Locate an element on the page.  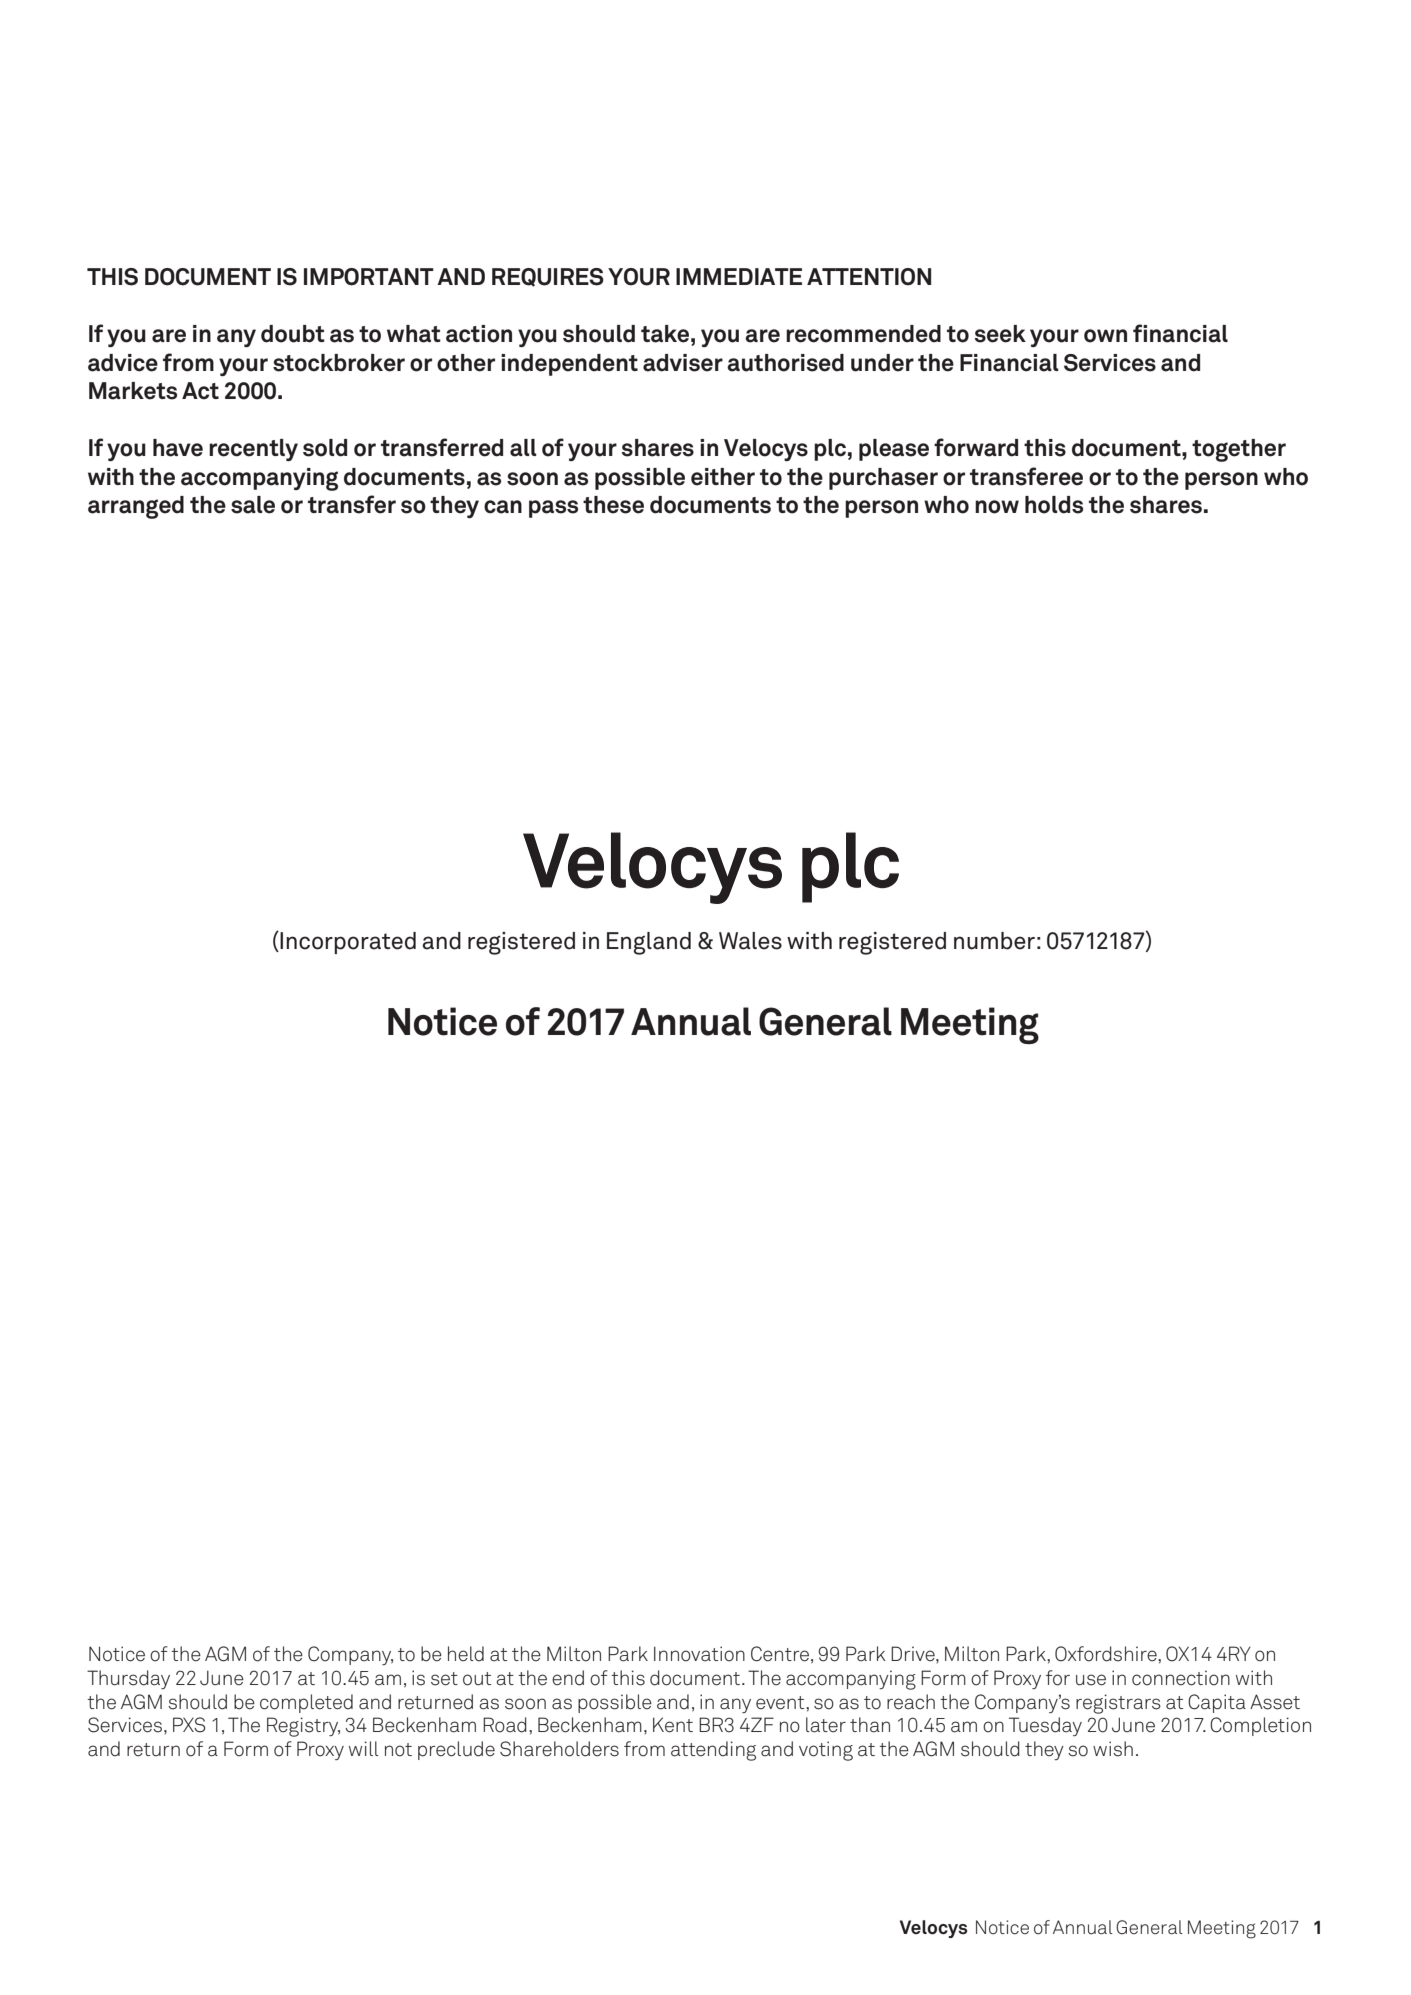
Kent is located at coordinates (673, 1725).
